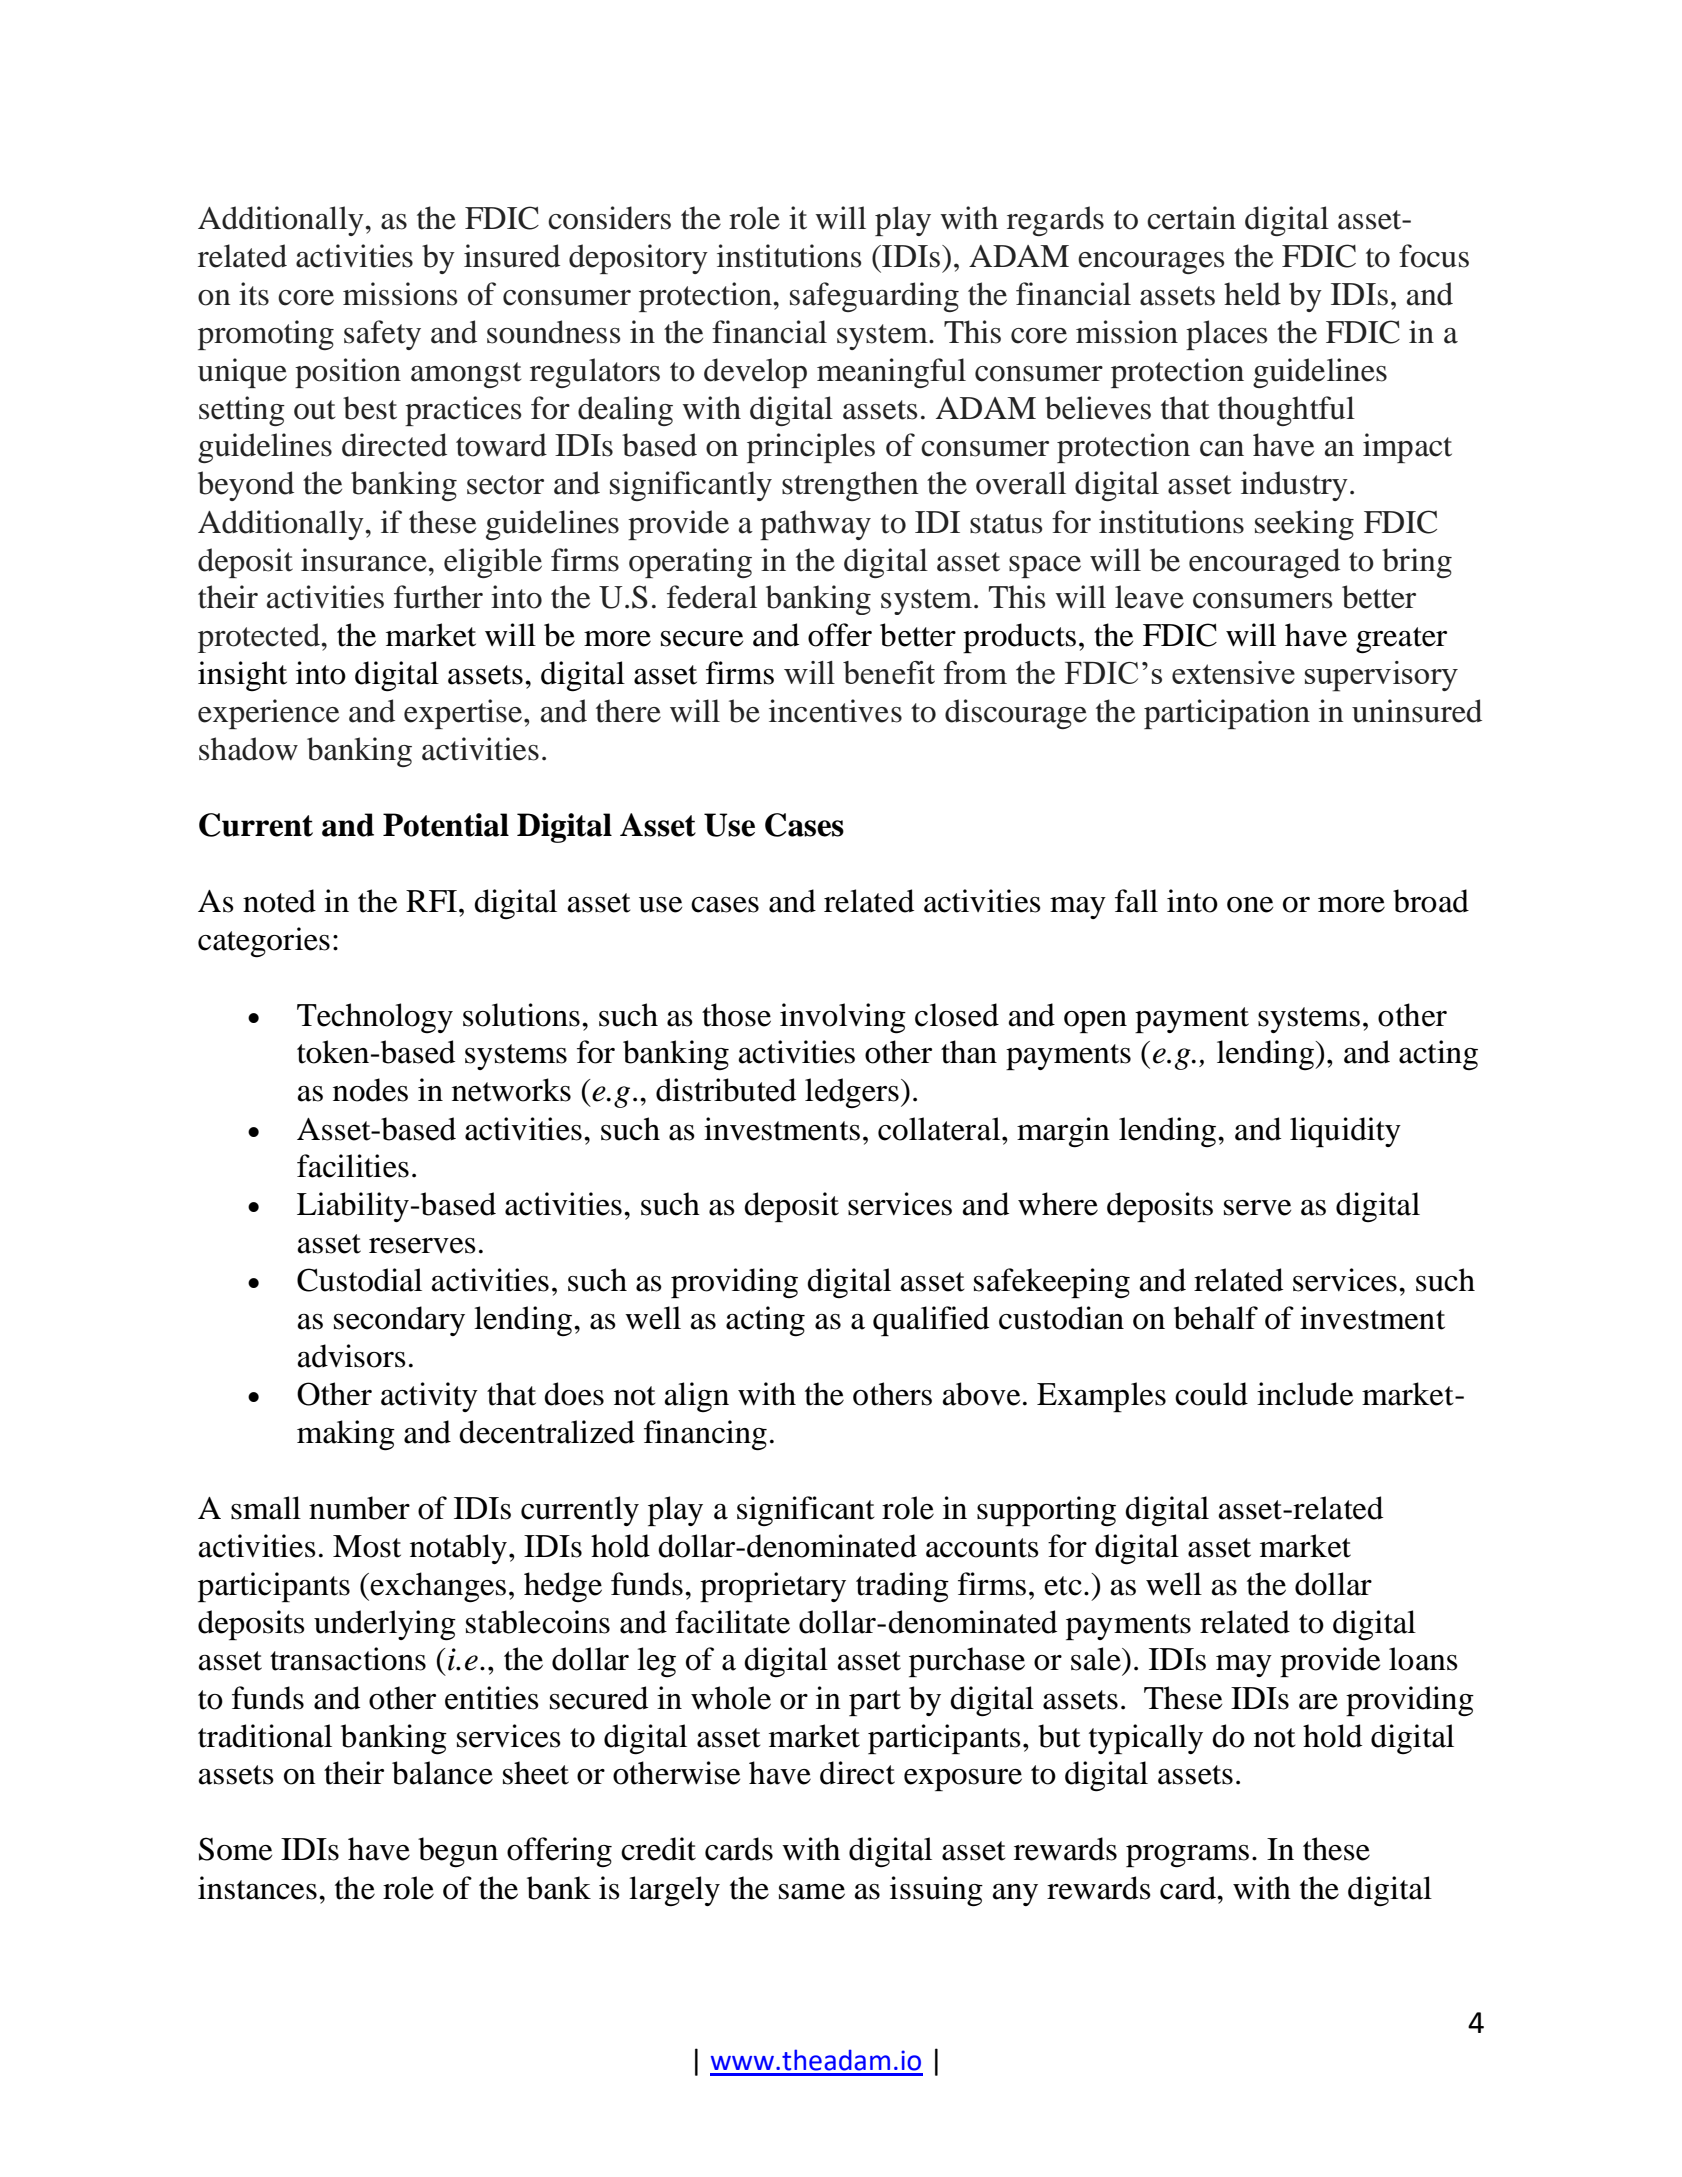 The height and width of the image is (2177, 1682). I want to click on one, so click(1250, 905).
